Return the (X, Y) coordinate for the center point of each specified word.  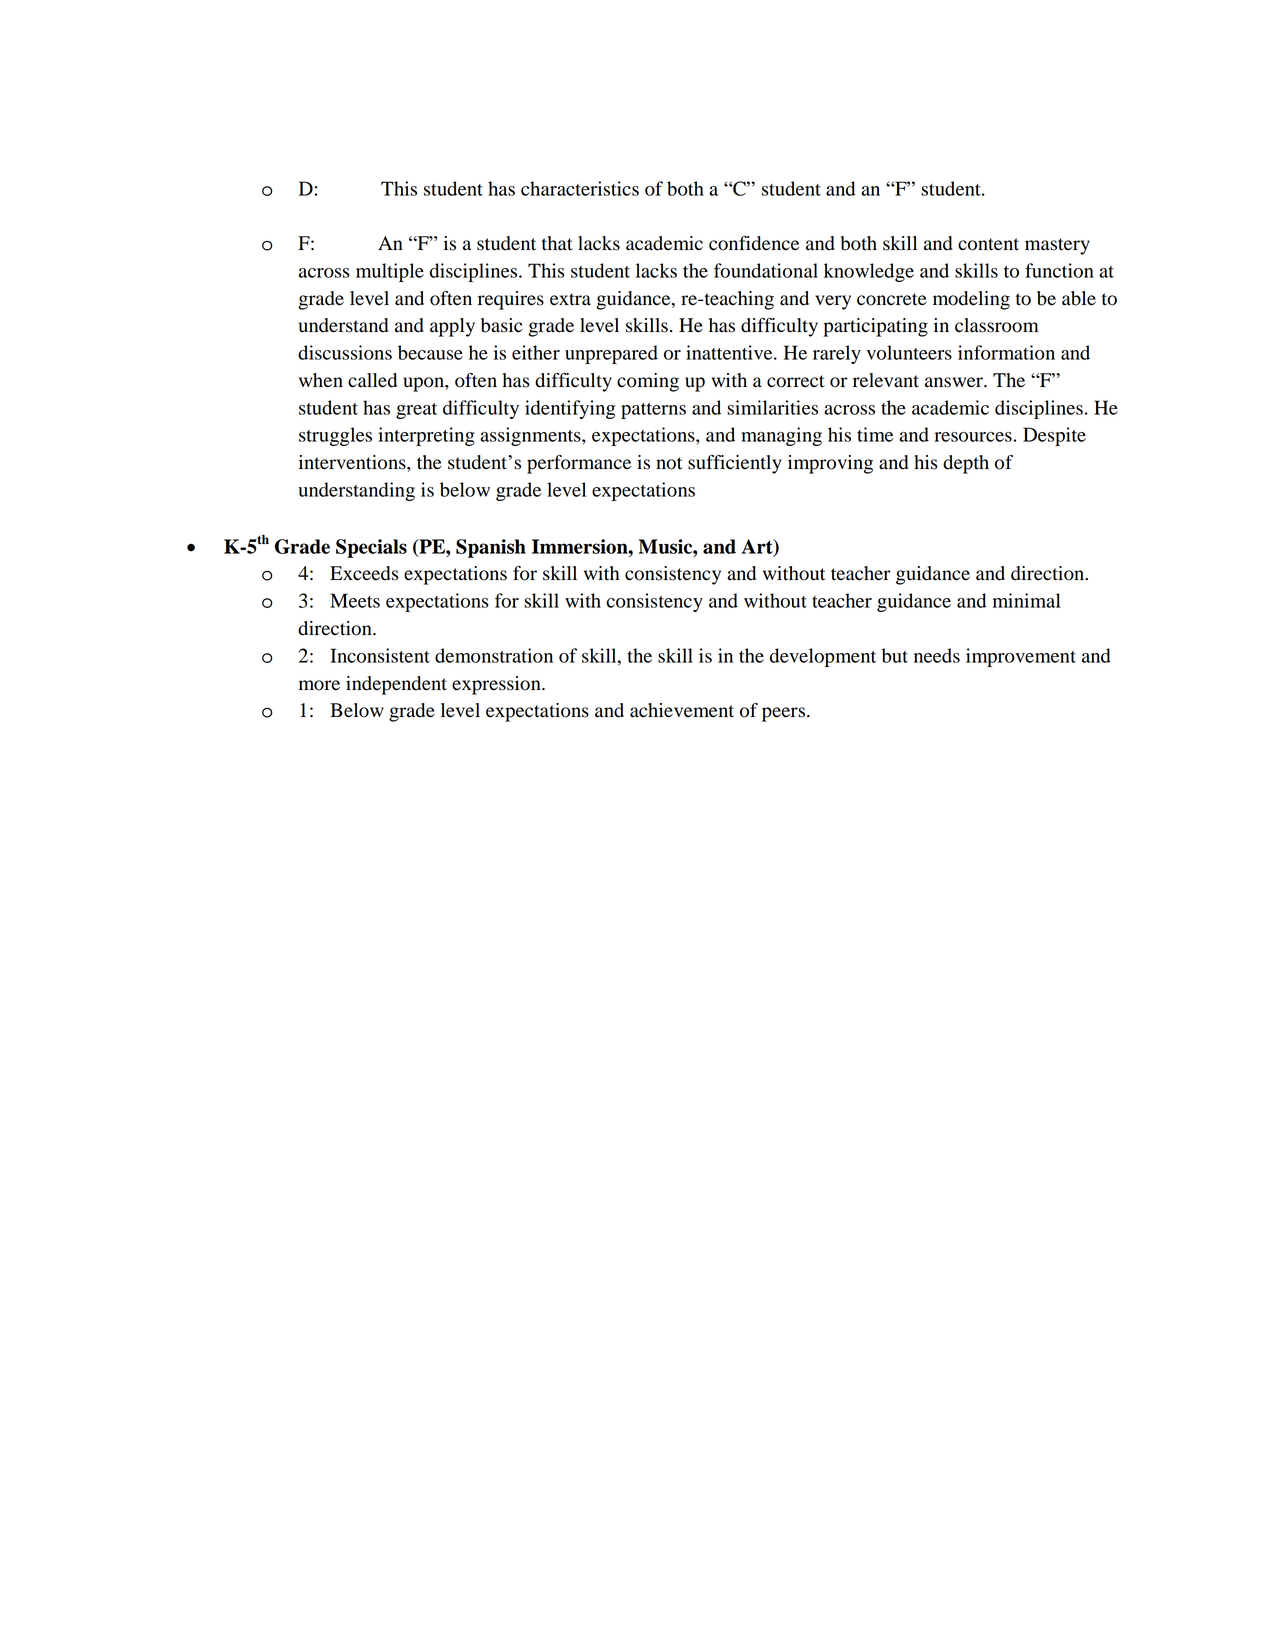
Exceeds (364, 573)
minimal (1027, 600)
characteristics (580, 188)
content (988, 244)
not (669, 463)
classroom (997, 325)
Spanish (491, 548)
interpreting (426, 436)
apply (452, 327)
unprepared (611, 354)
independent (396, 685)
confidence (754, 243)
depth (966, 464)
